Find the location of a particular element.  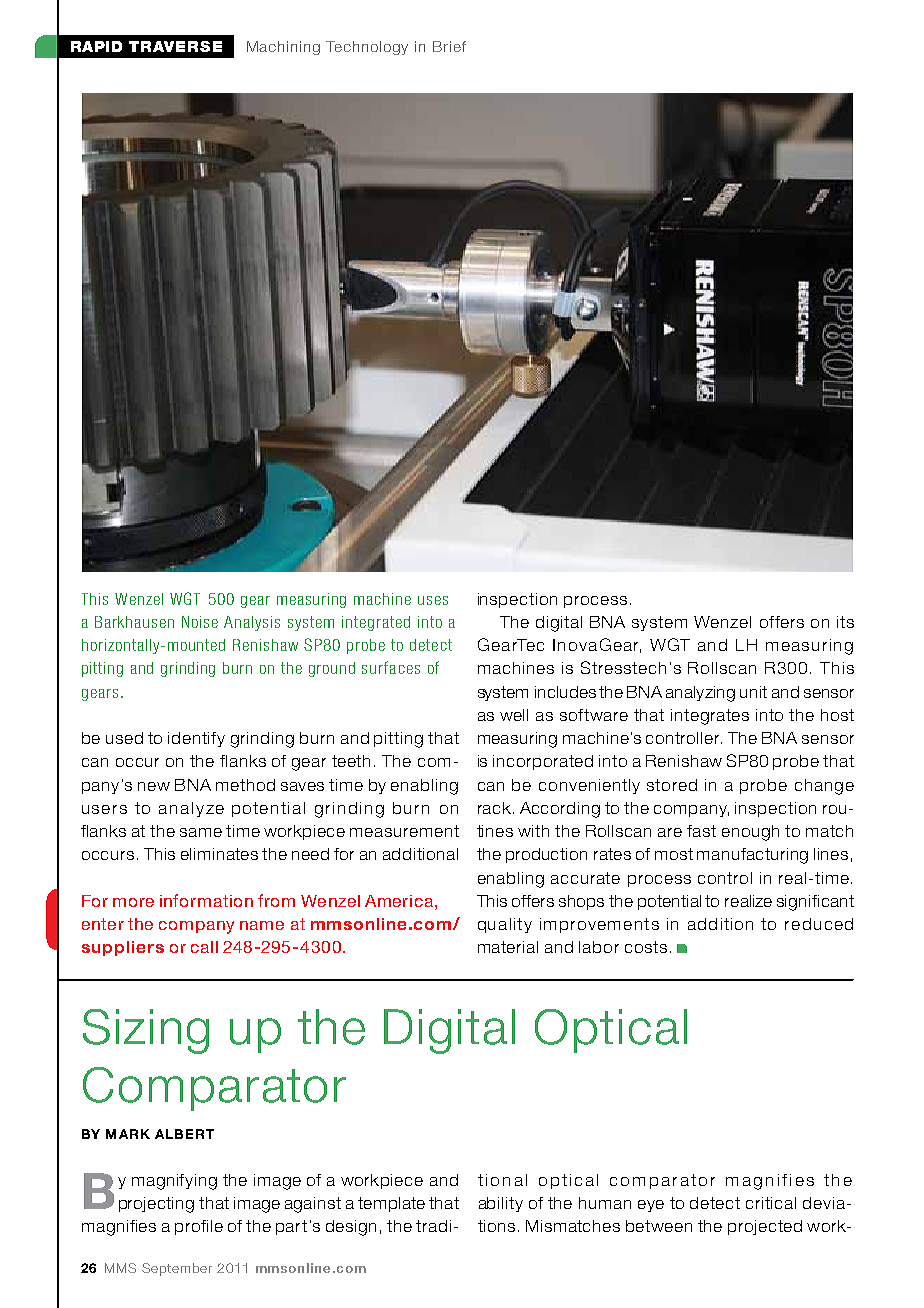

its is located at coordinates (845, 622).
